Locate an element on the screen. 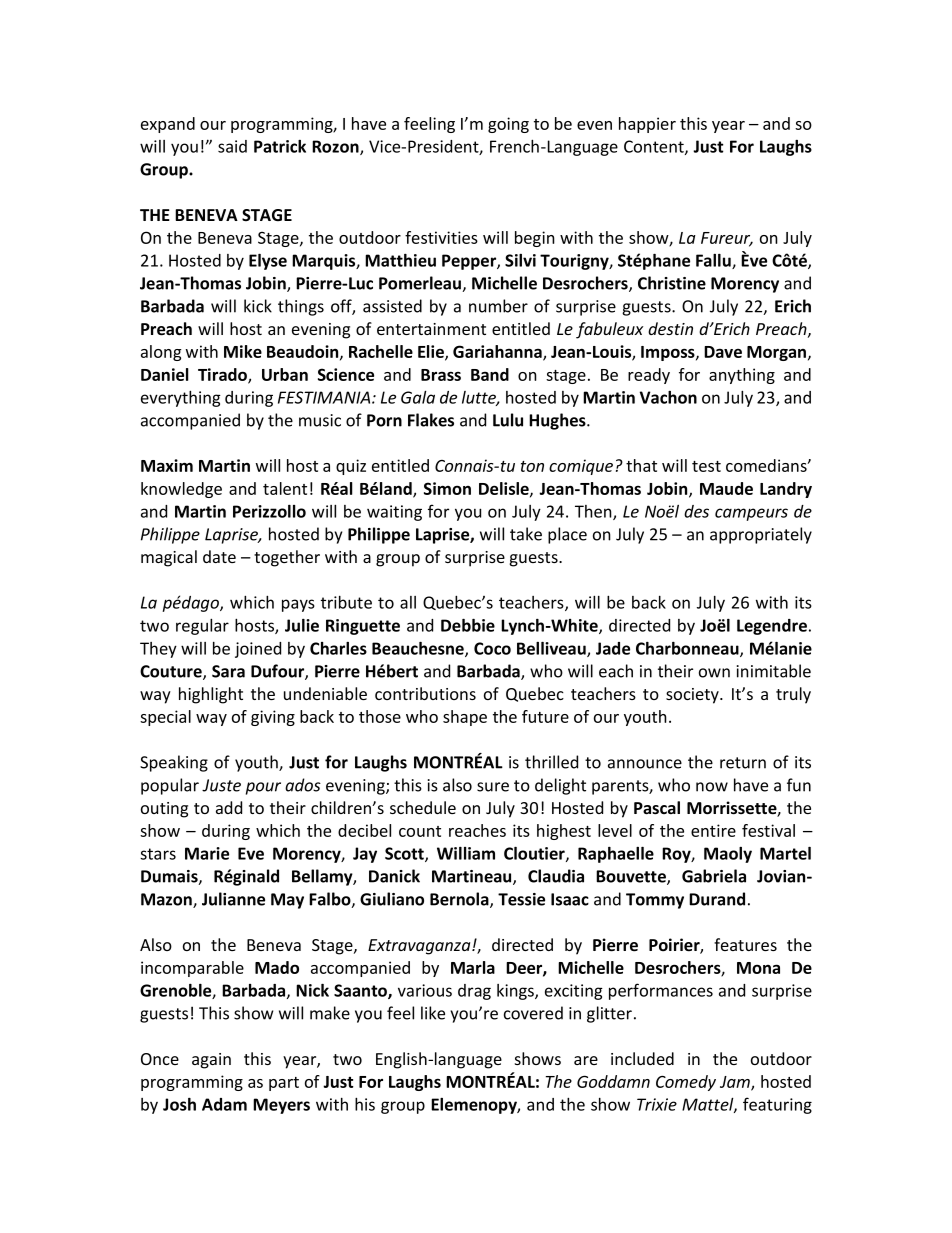  Simon is located at coordinates (447, 488).
